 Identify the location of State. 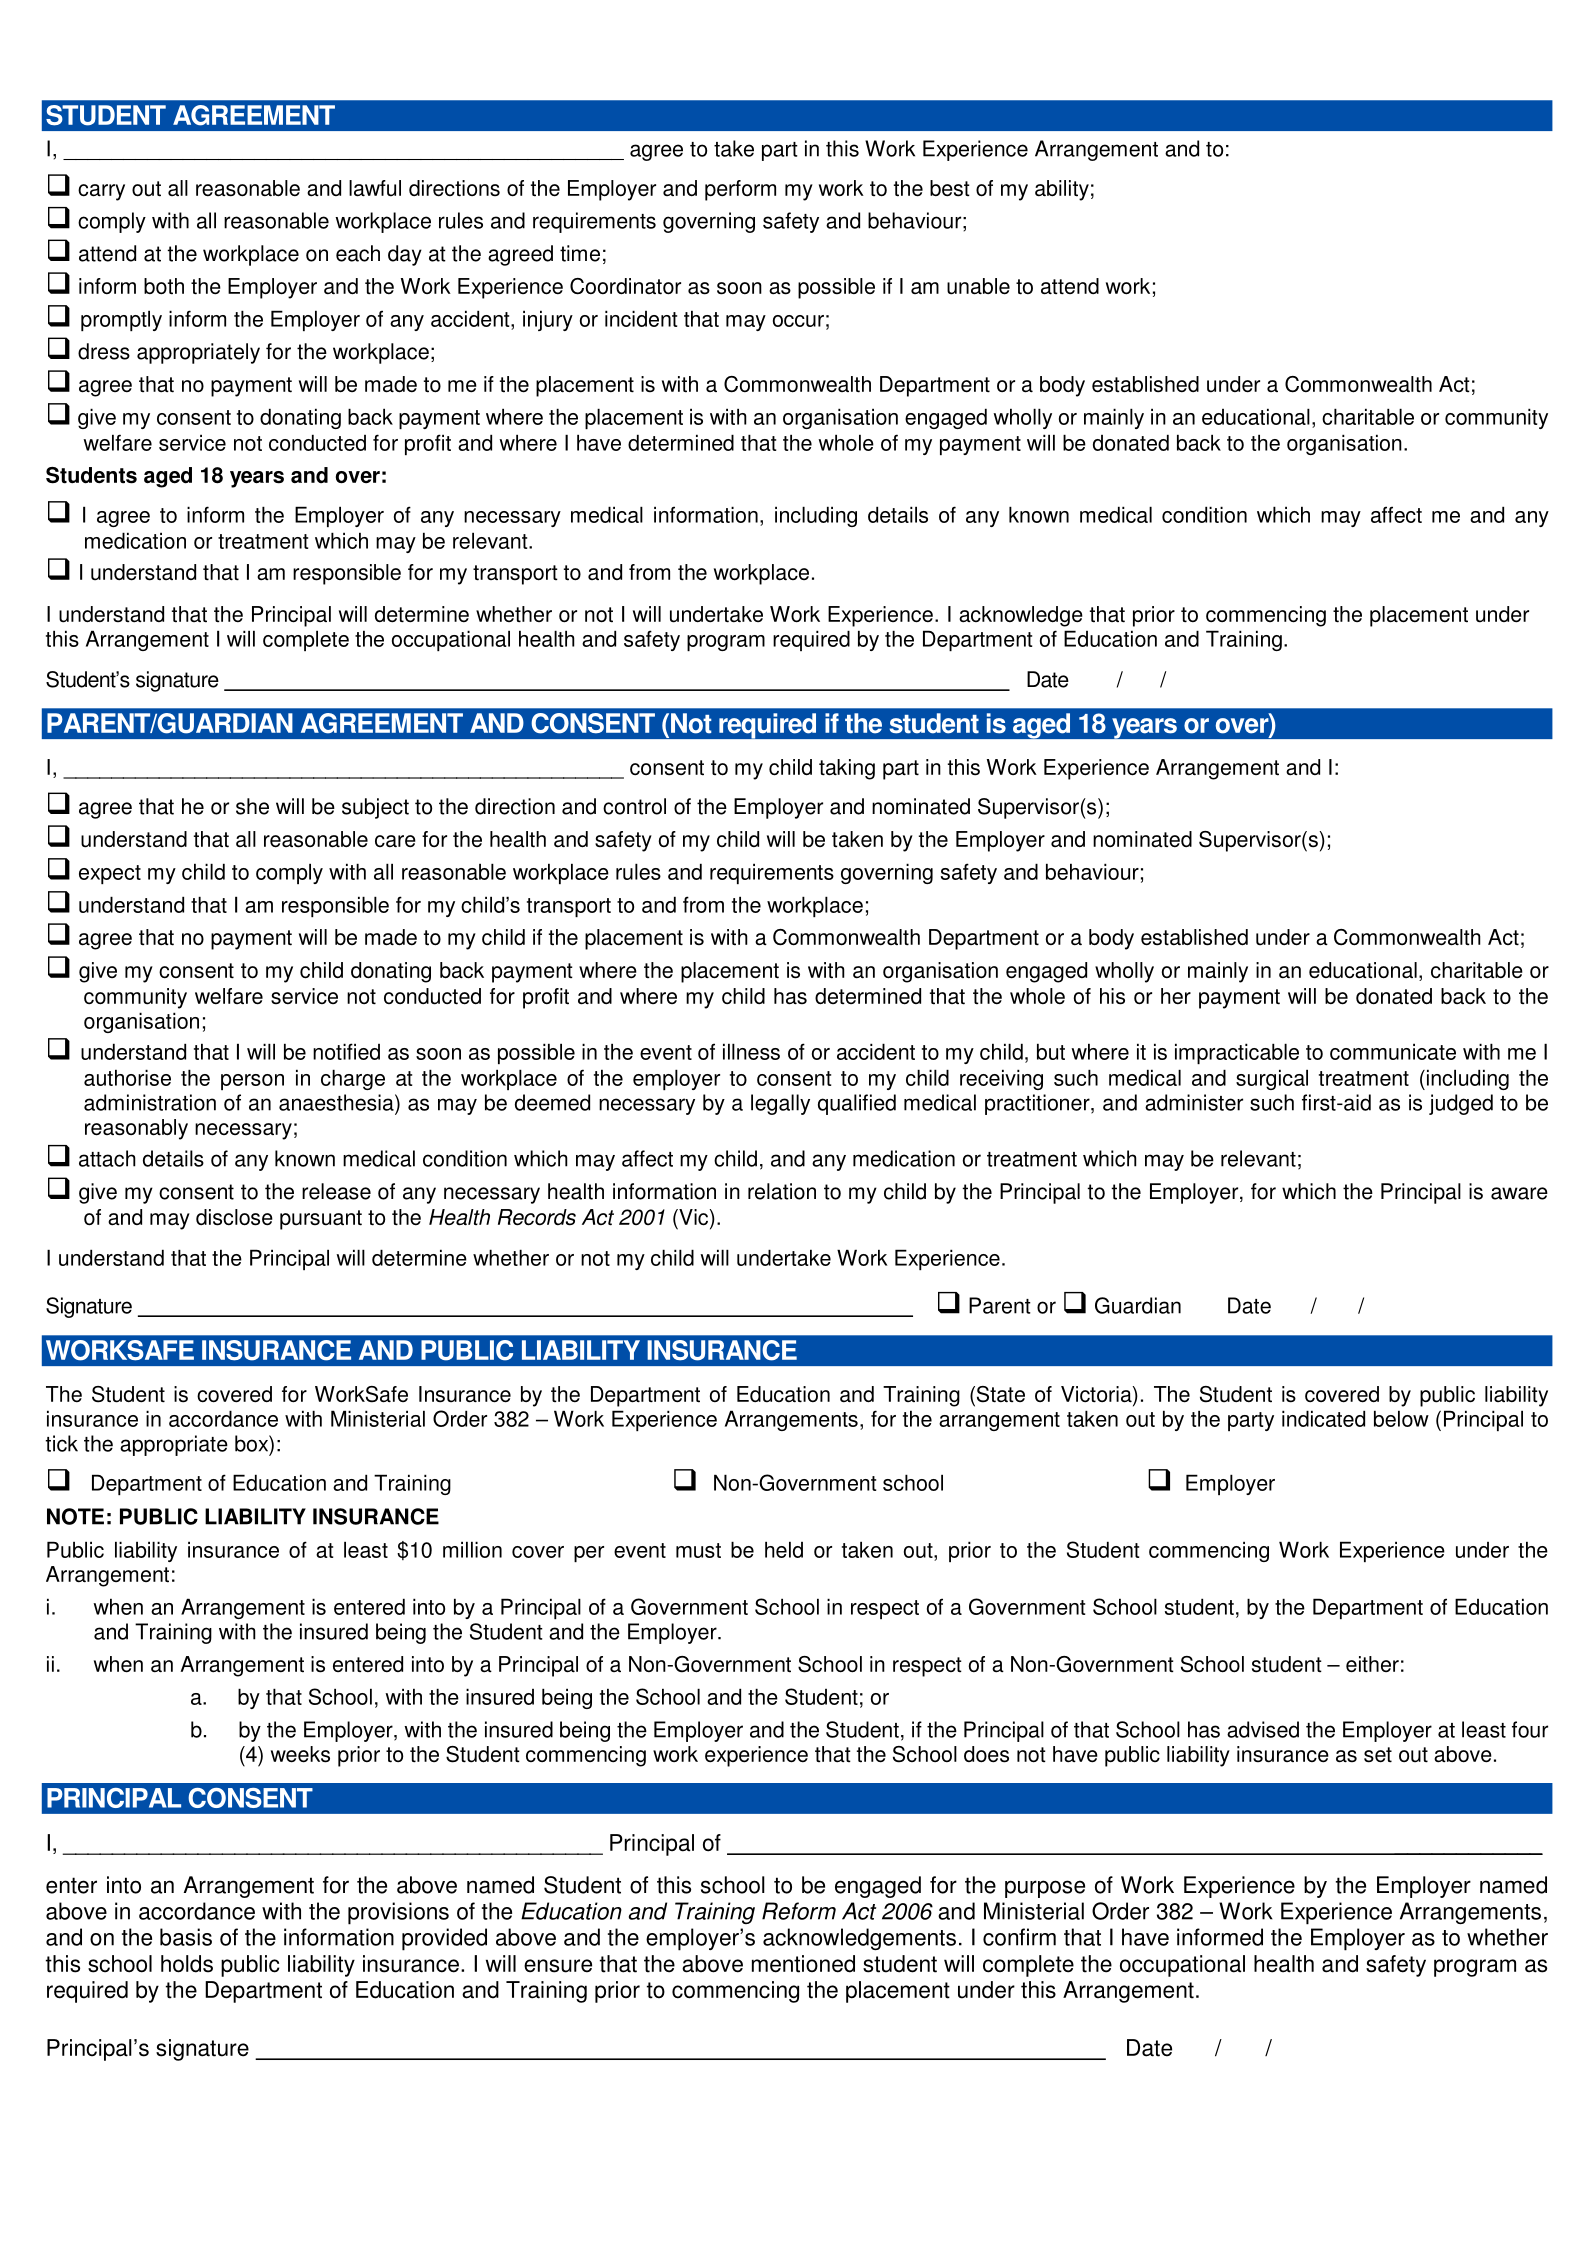
(999, 1395).
